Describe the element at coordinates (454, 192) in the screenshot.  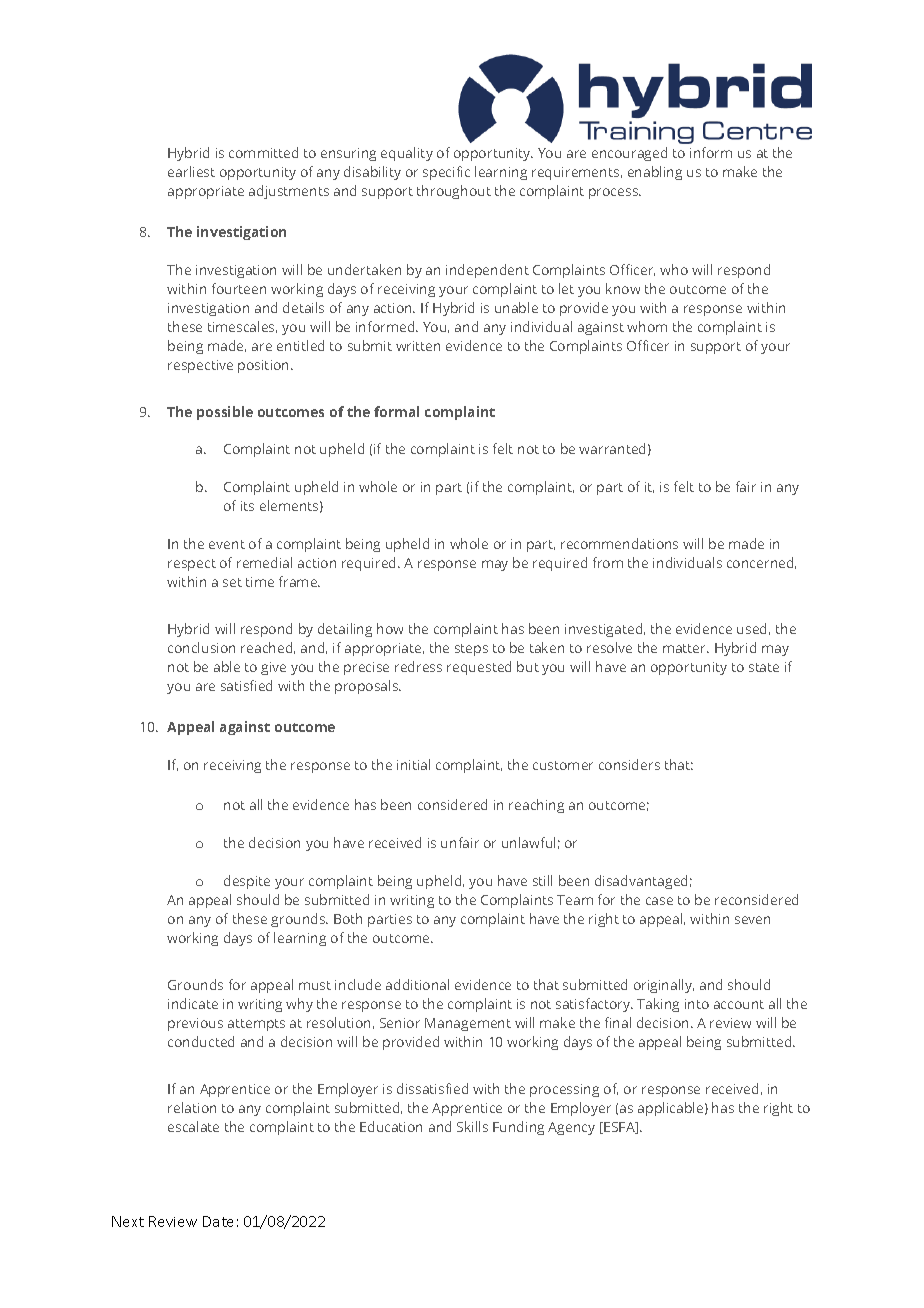
I see `throughout` at that location.
